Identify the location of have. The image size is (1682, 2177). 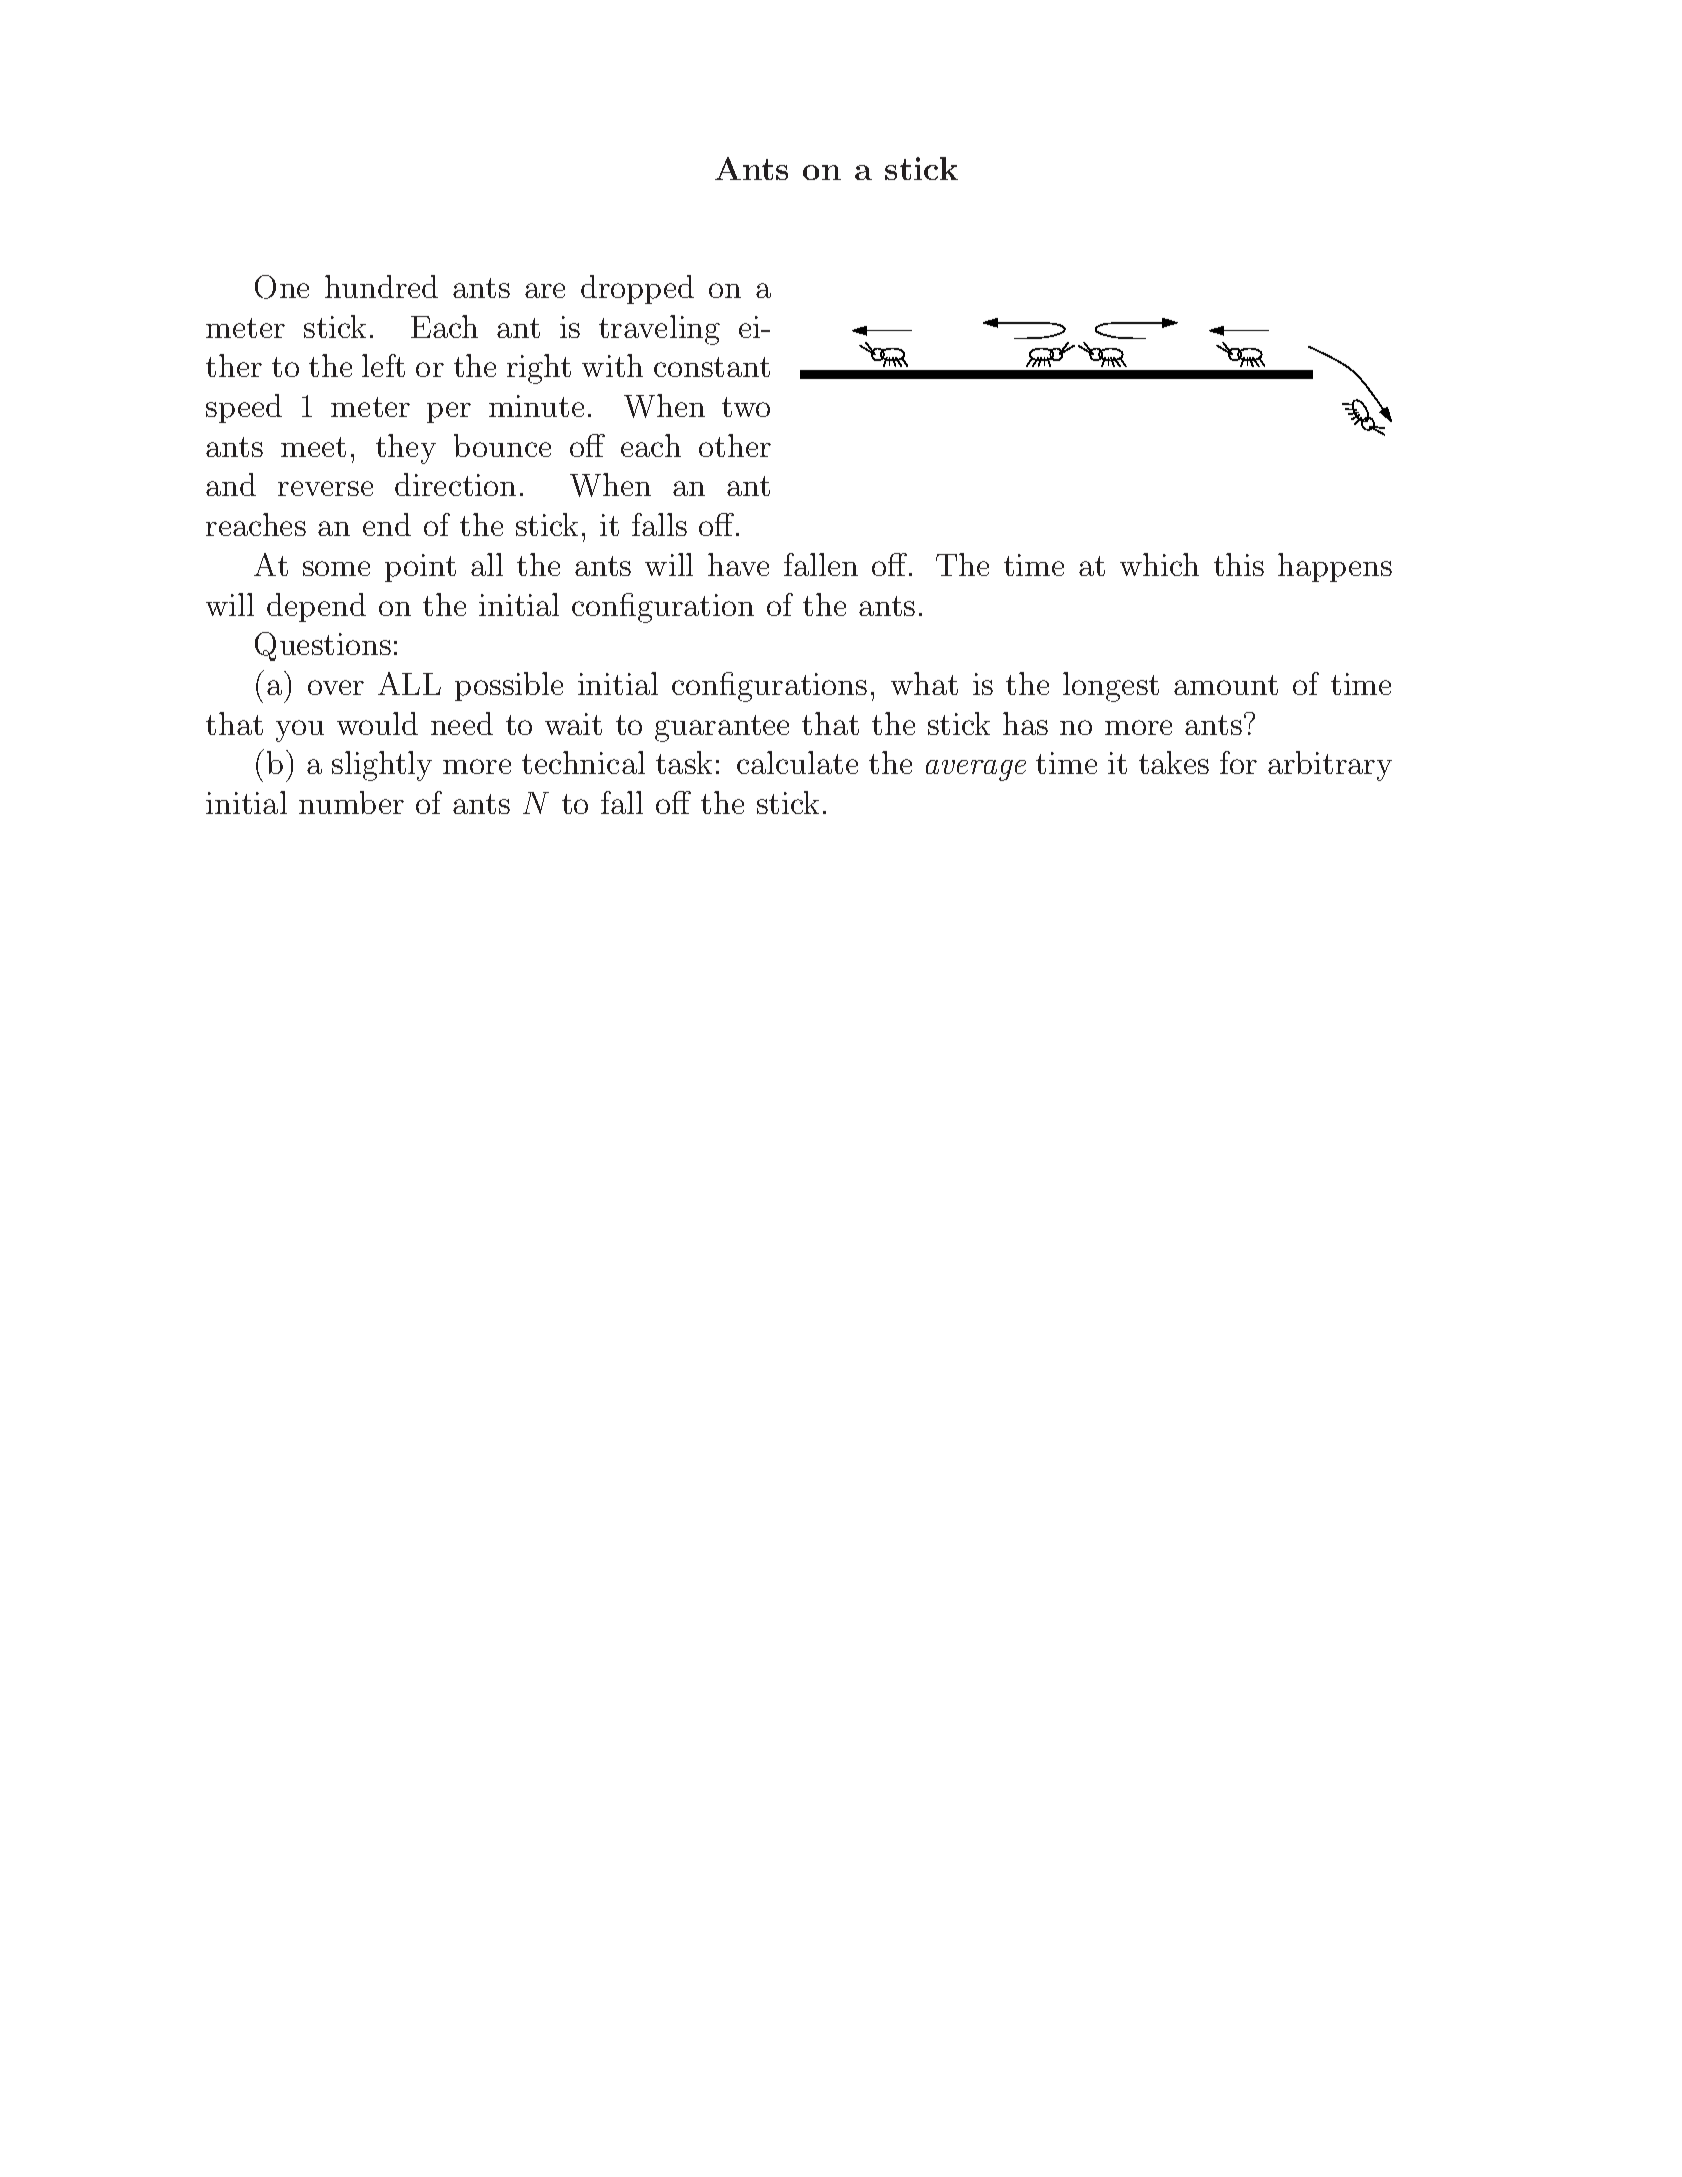
(738, 564).
